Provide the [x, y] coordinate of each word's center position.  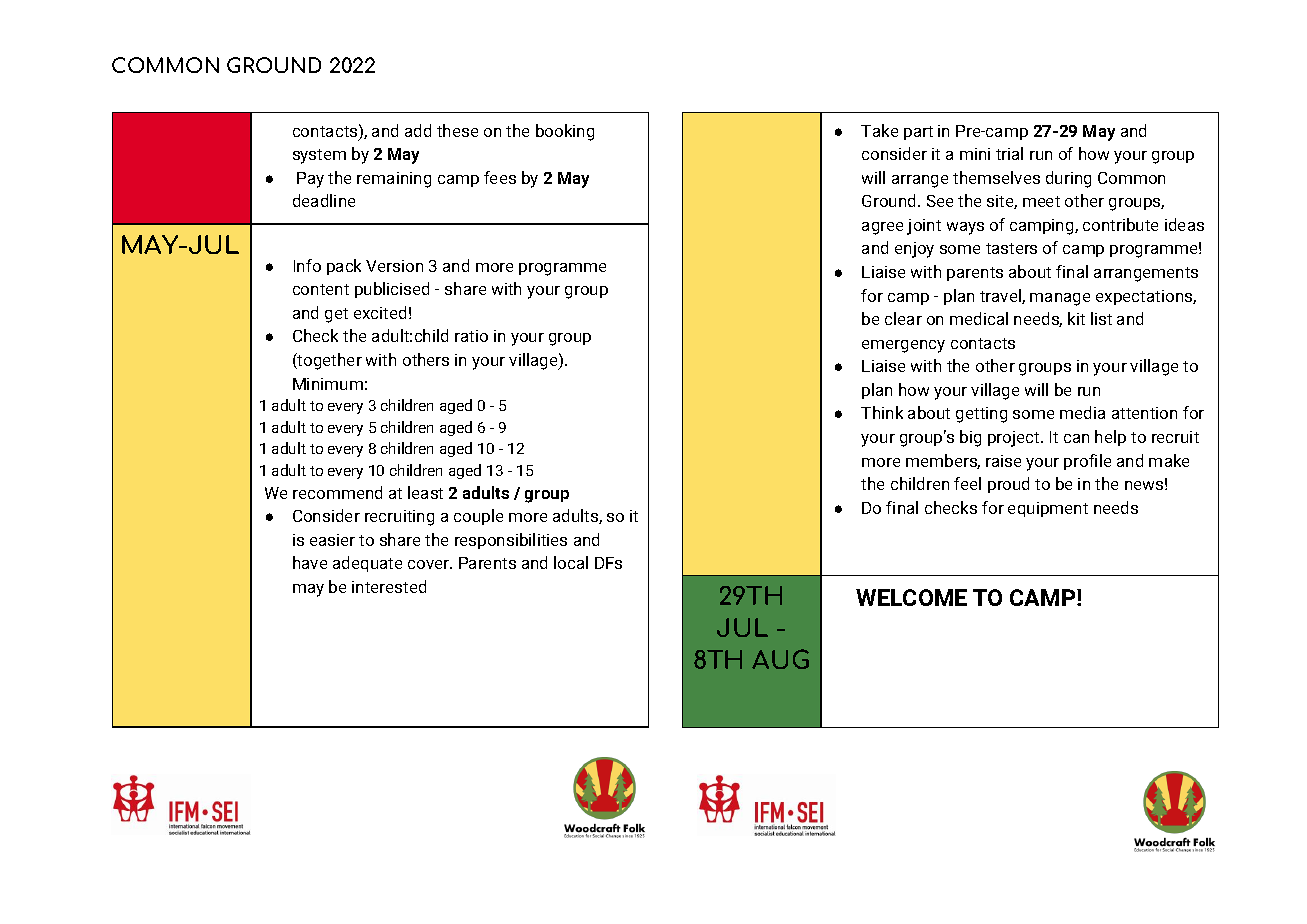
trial [1009, 153]
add [418, 130]
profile [1087, 462]
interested [389, 586]
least [425, 492]
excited [380, 312]
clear [903, 318]
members [943, 461]
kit [1076, 318]
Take [879, 130]
